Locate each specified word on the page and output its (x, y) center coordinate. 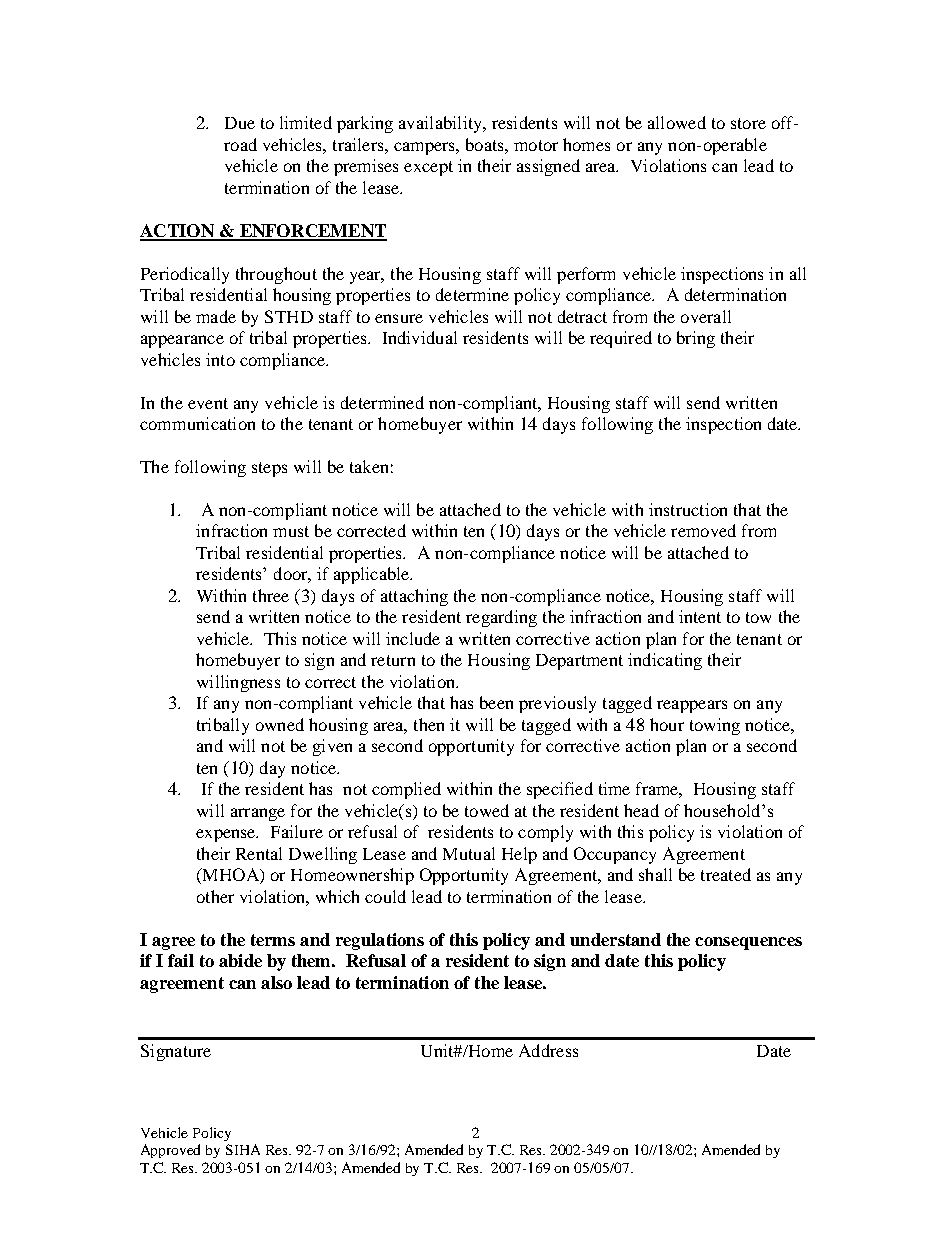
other (215, 896)
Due (240, 123)
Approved (170, 1151)
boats (486, 144)
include (413, 638)
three (271, 595)
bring (696, 339)
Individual (420, 337)
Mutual (469, 853)
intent (700, 616)
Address (548, 1050)
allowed (677, 122)
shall (655, 874)
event (208, 403)
